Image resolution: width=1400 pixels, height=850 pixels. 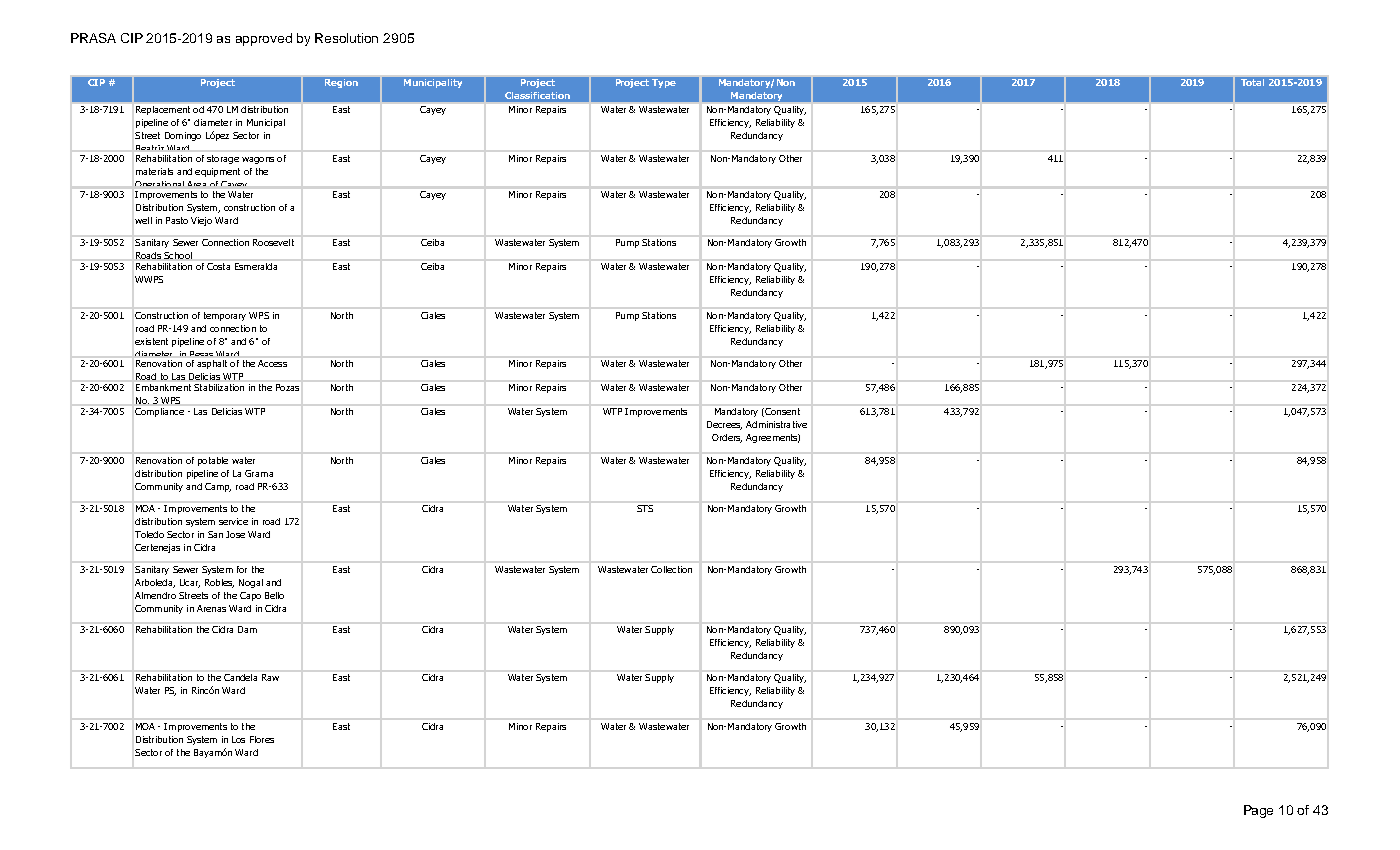 I want to click on Stabilization, so click(x=219, y=387).
